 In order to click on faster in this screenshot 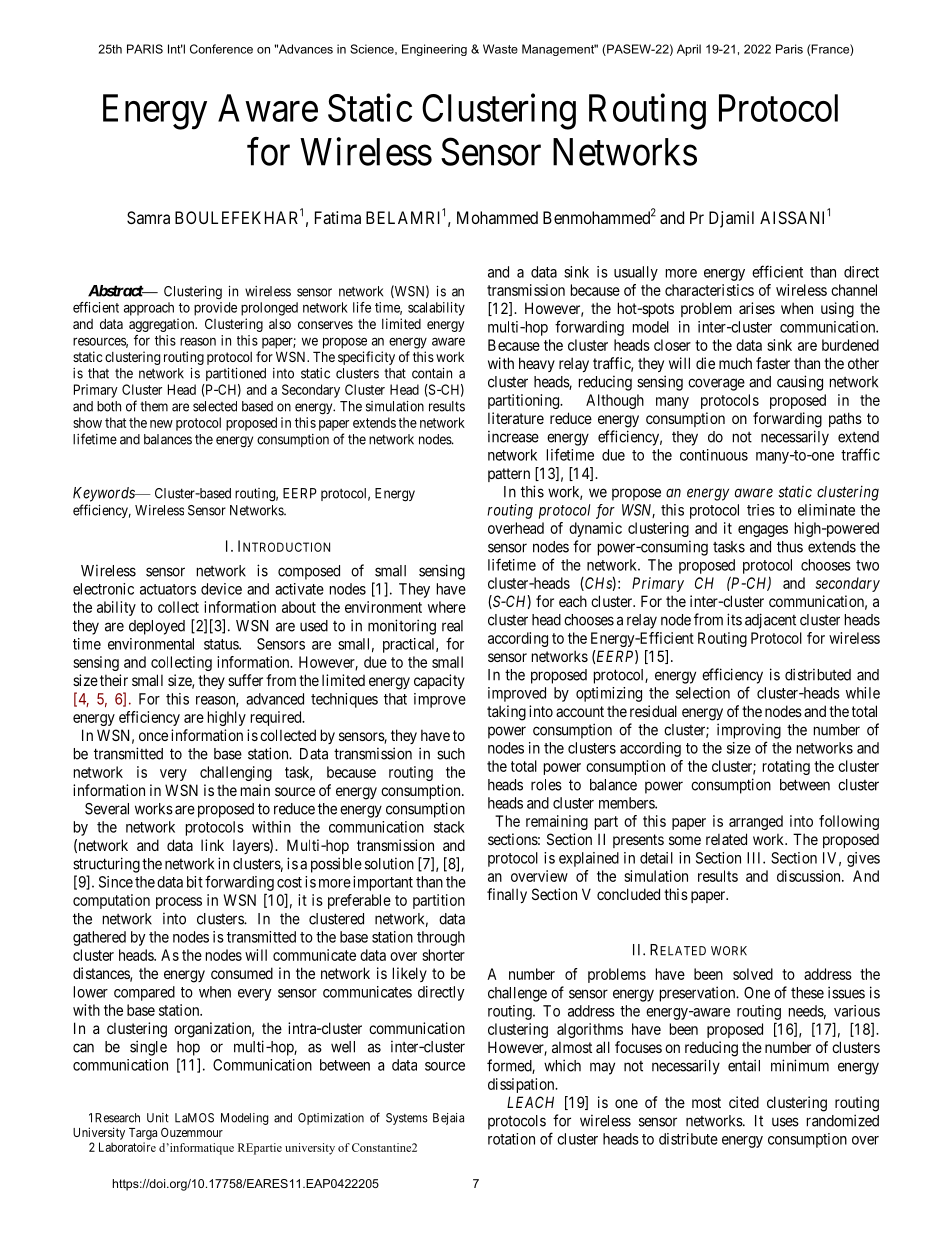, I will do `click(773, 363)`.
